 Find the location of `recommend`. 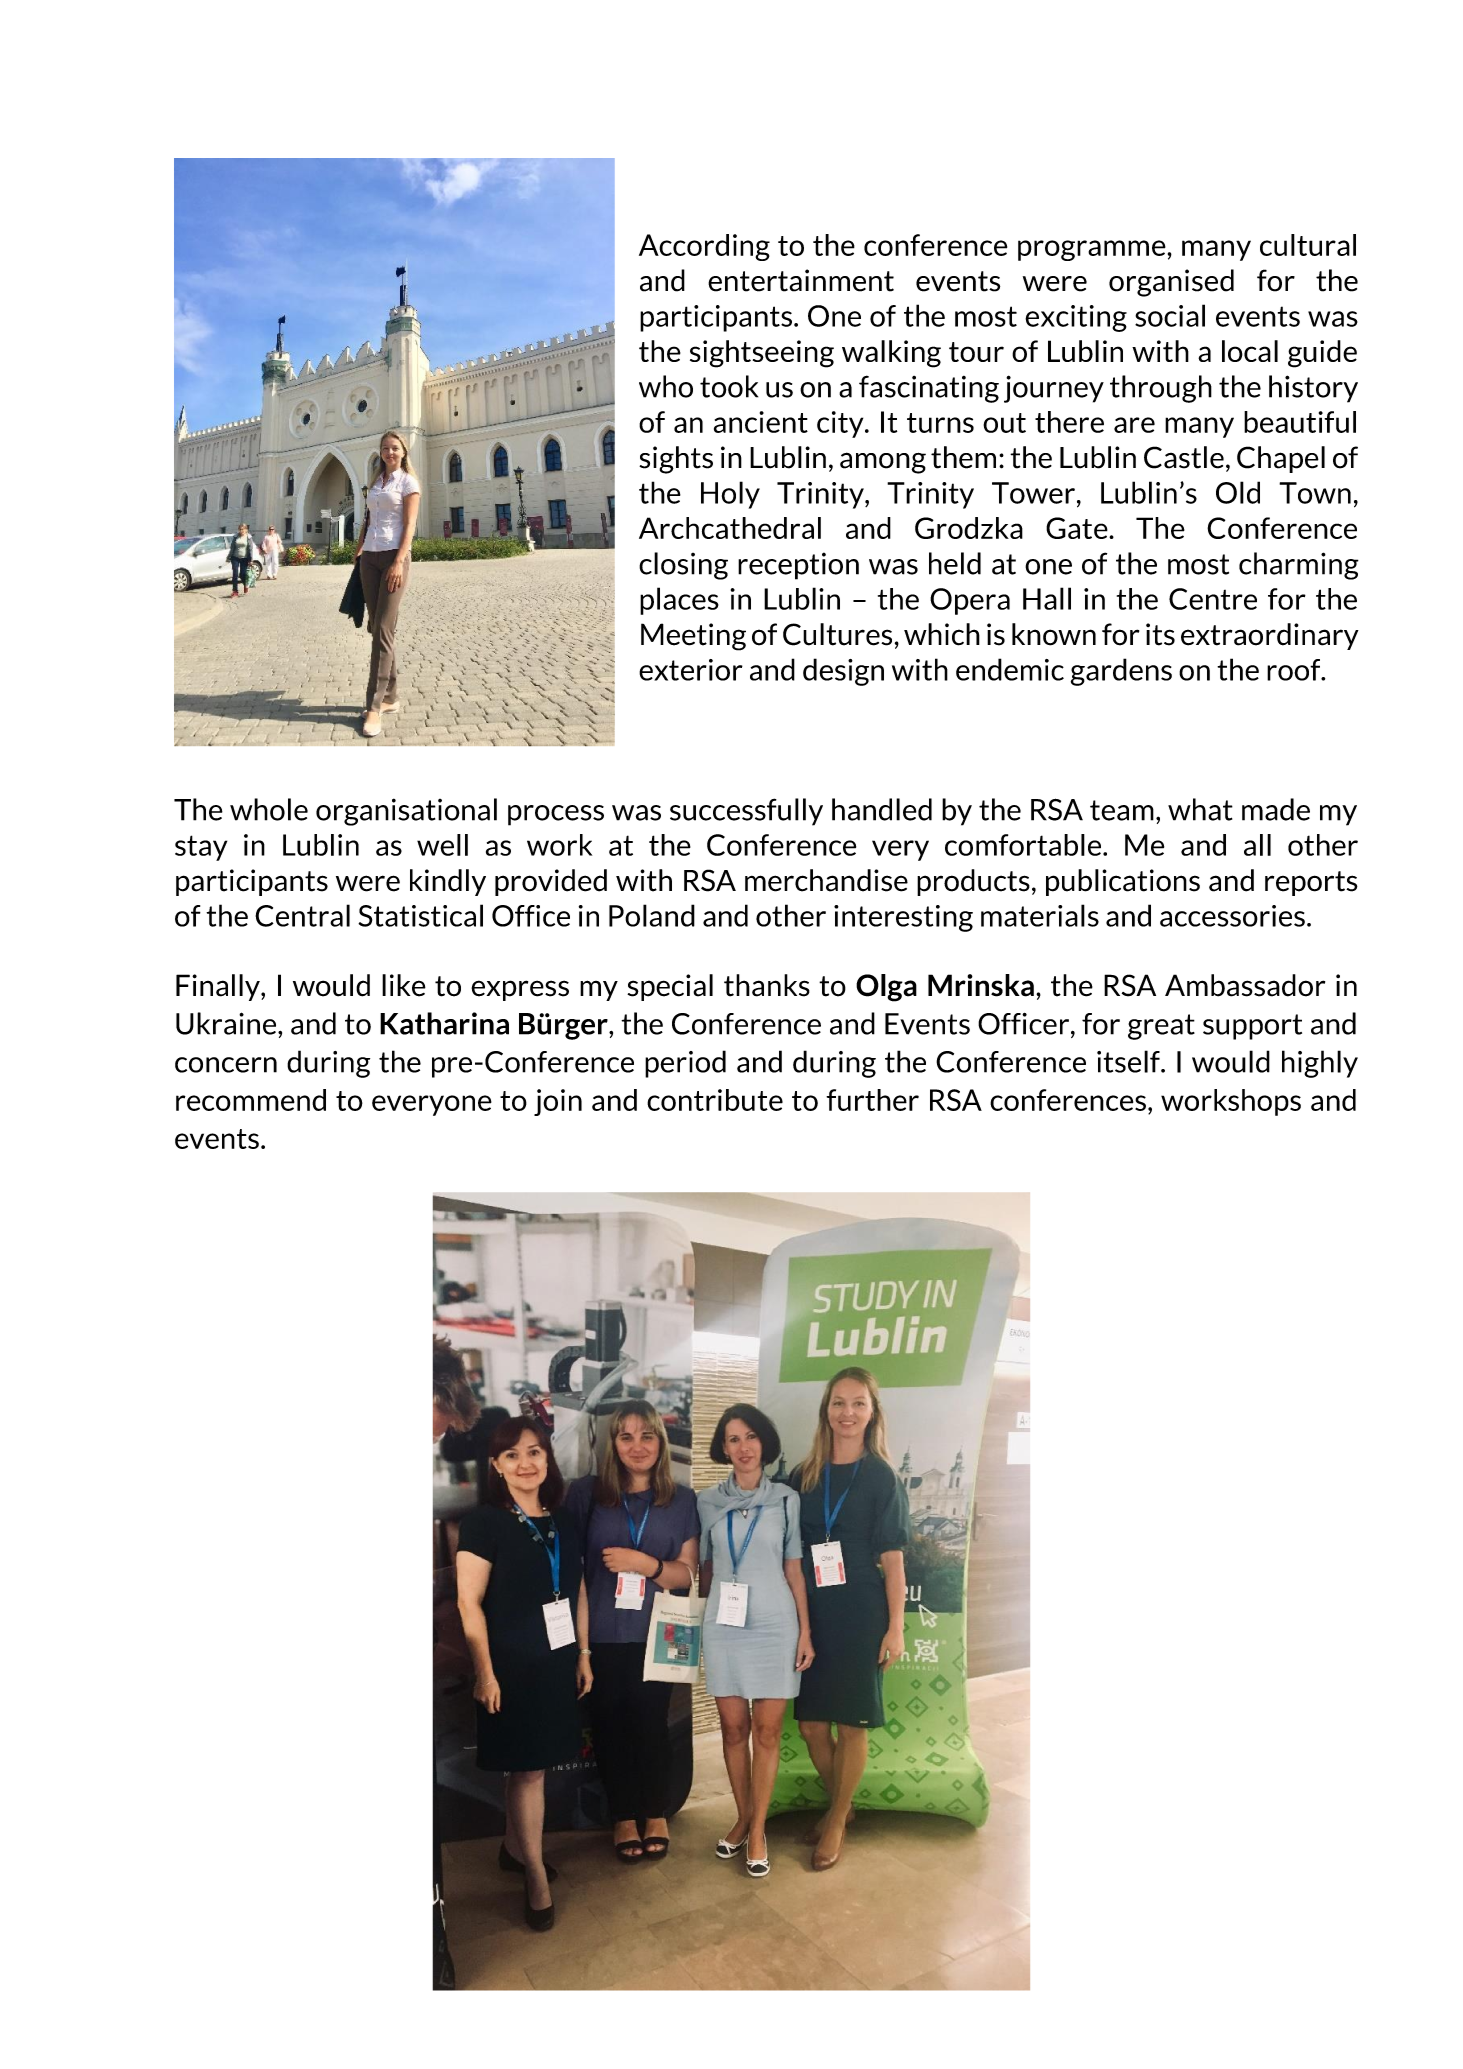

recommend is located at coordinates (251, 1100).
